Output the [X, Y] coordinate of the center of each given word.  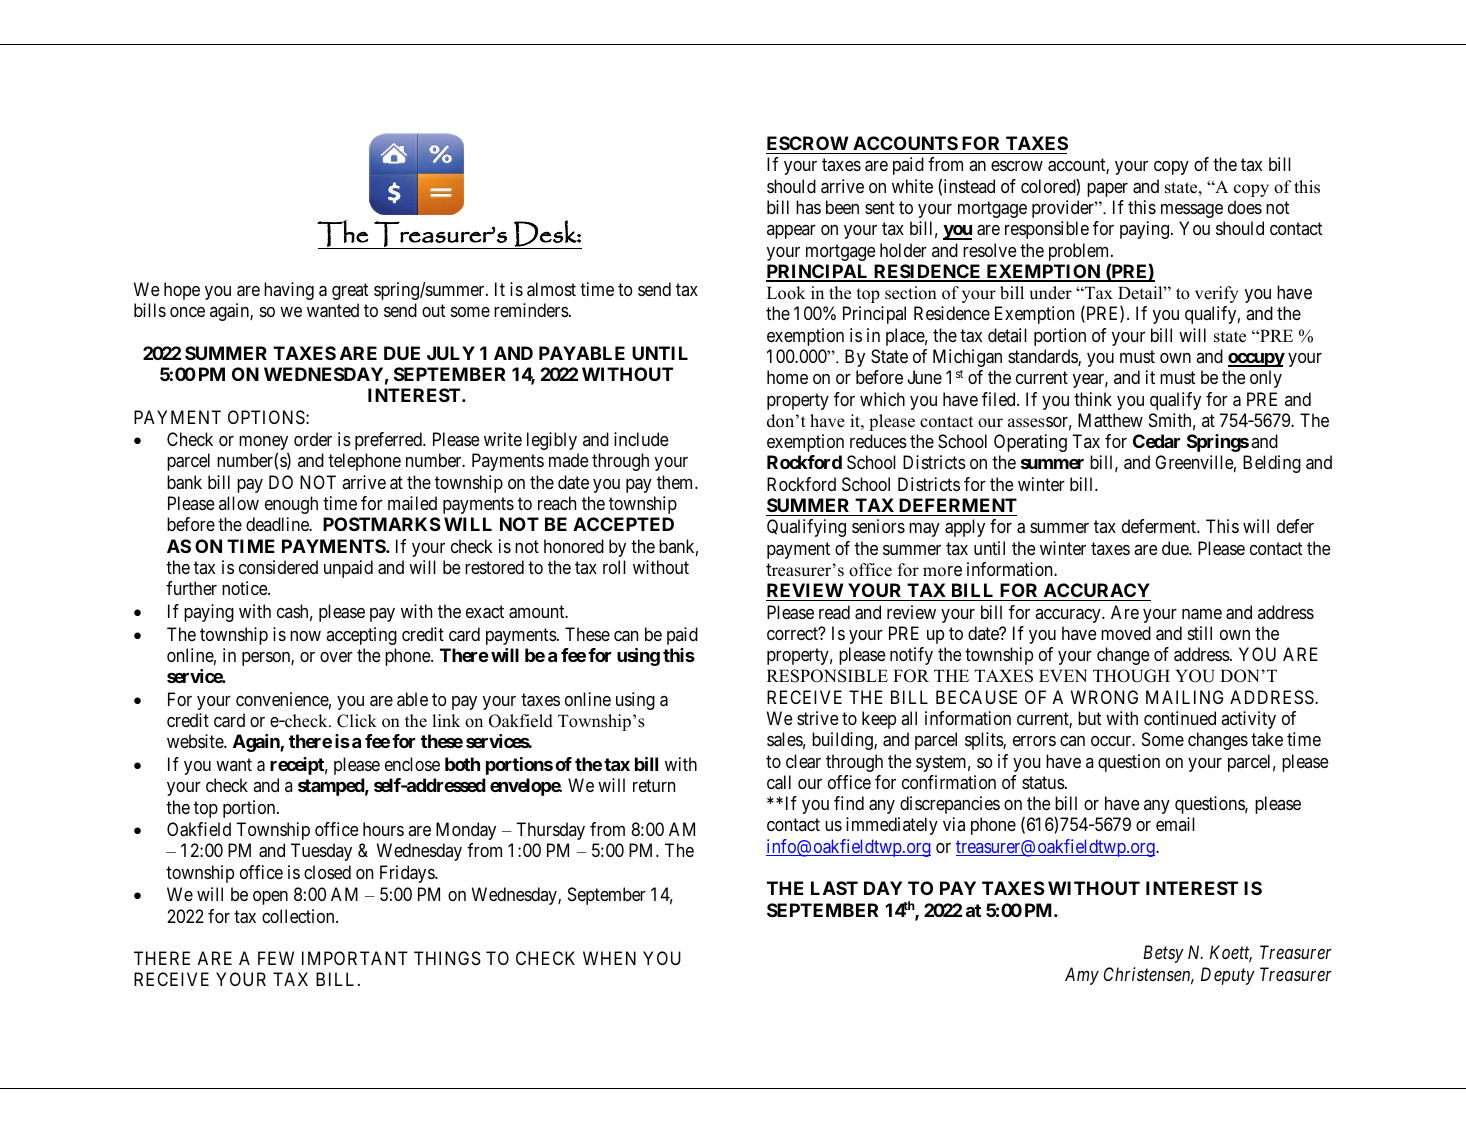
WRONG [1104, 697]
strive [818, 718]
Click [357, 721]
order [313, 439]
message [1192, 211]
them [676, 482]
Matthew [1110, 420]
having [289, 291]
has [808, 207]
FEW [276, 958]
